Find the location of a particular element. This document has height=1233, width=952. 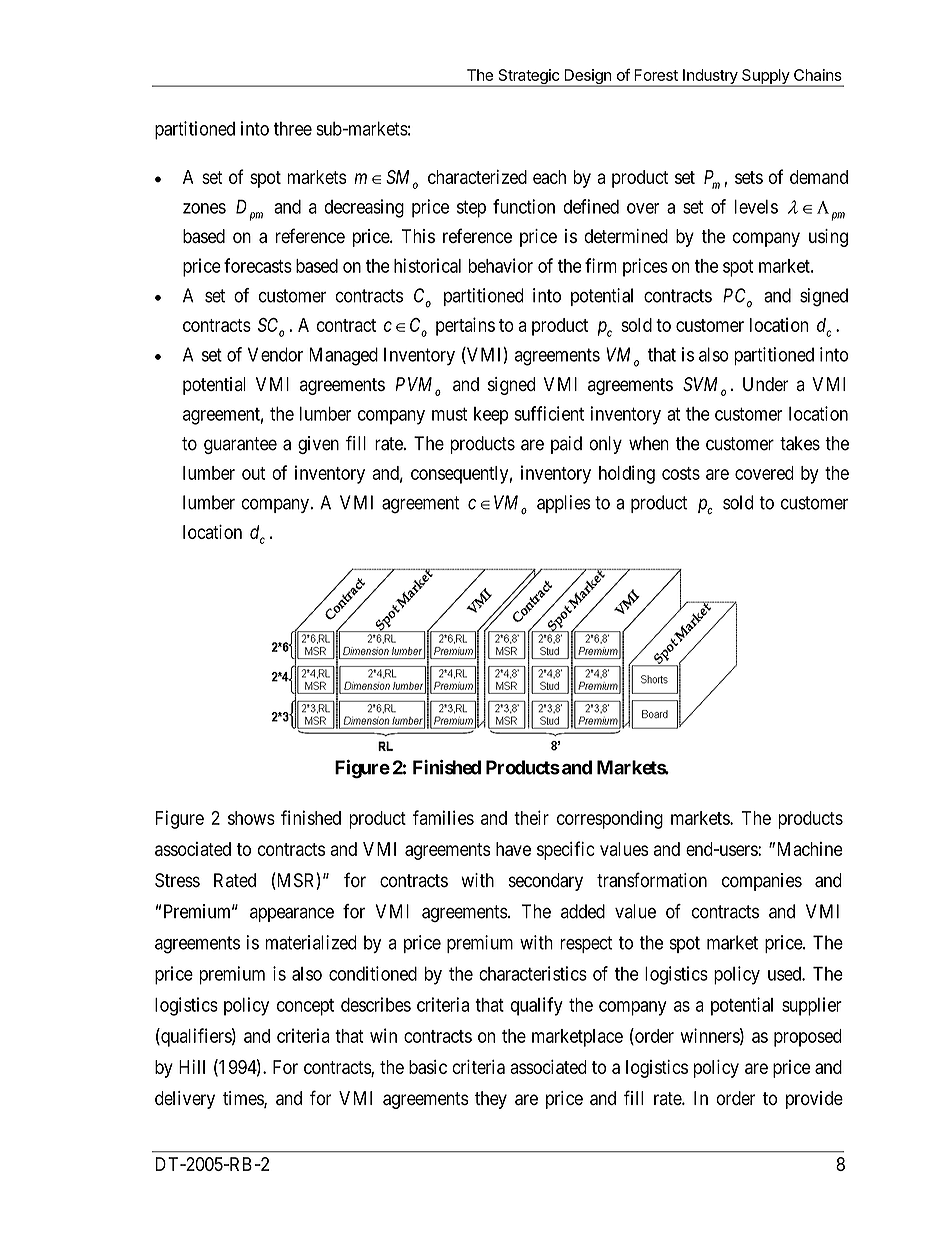

shows is located at coordinates (251, 818).
